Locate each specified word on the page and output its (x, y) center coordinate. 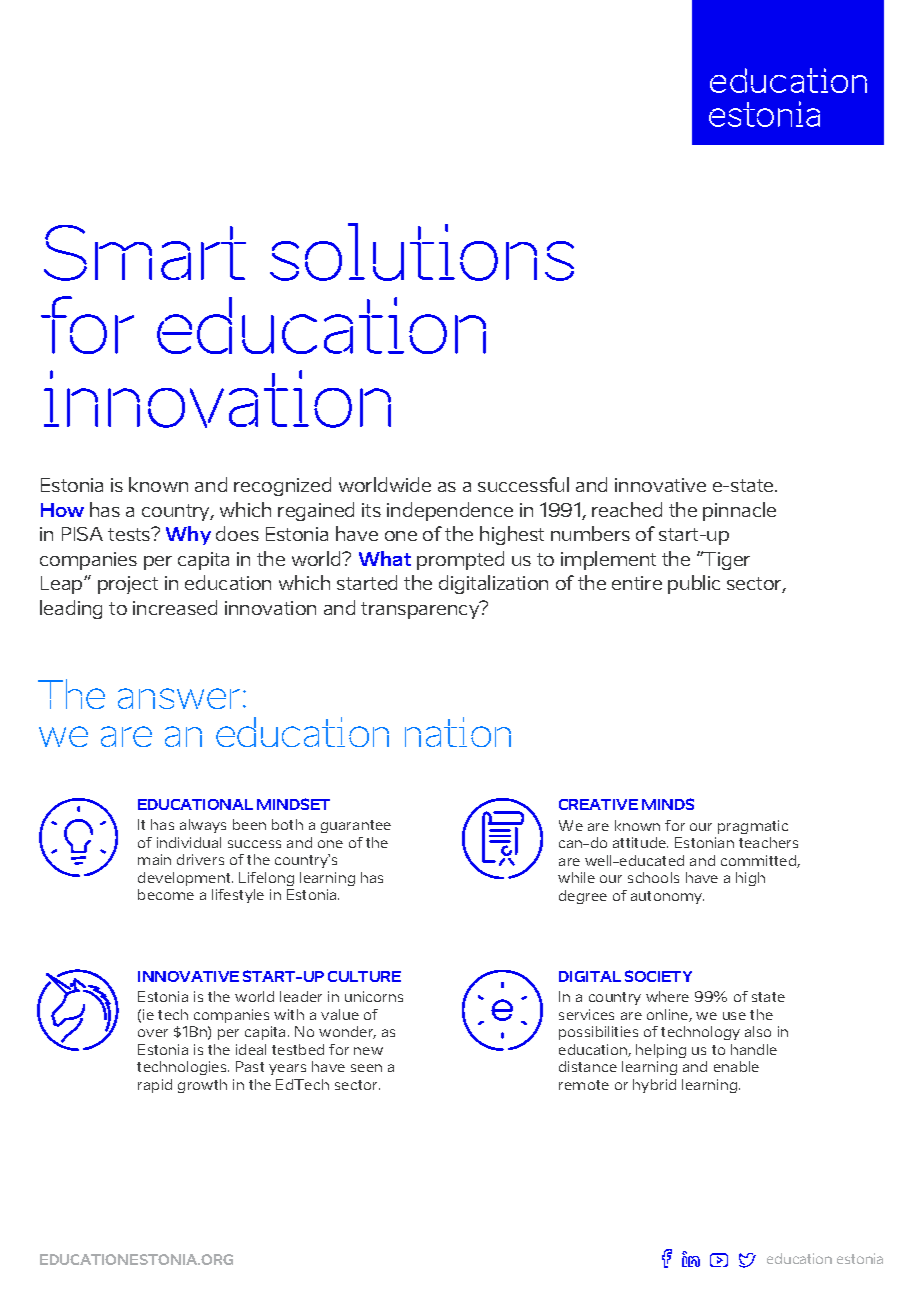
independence (450, 511)
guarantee (356, 826)
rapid (155, 1086)
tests (130, 534)
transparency (421, 610)
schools (653, 877)
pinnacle (739, 511)
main (154, 859)
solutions (422, 252)
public (694, 584)
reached (627, 509)
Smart (145, 253)
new (368, 1051)
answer (179, 698)
